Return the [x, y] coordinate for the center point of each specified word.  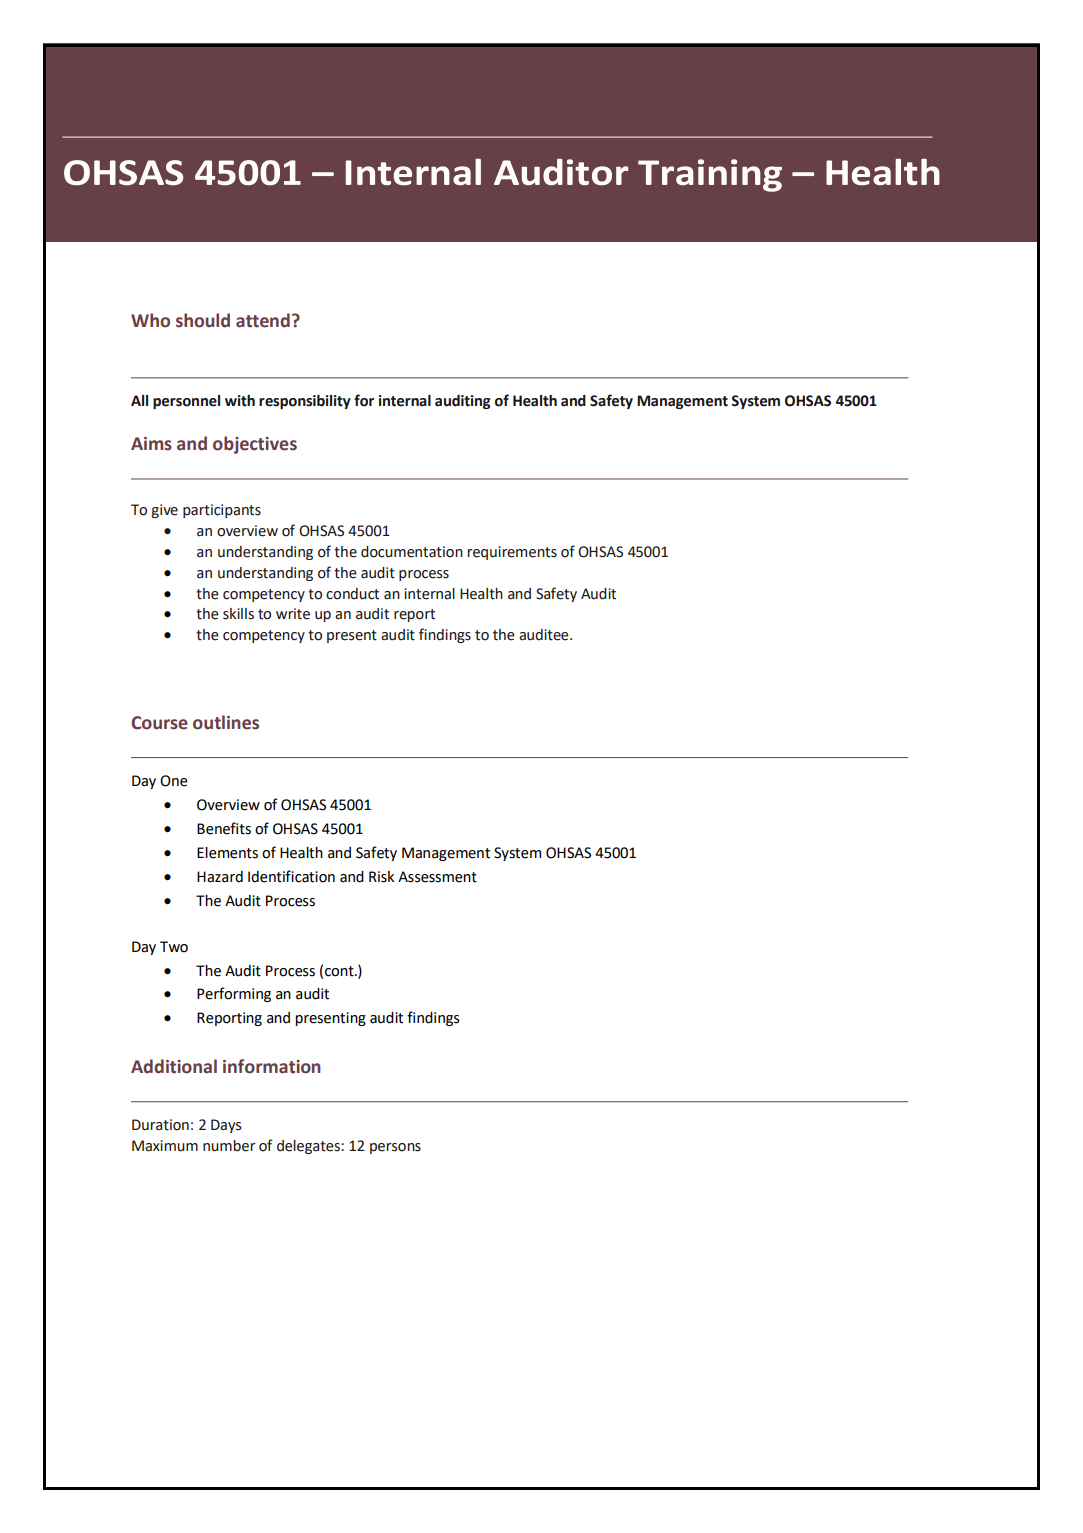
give [164, 511]
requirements [512, 553]
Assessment [437, 877]
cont [340, 971]
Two [174, 947]
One [174, 781]
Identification [291, 876]
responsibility [305, 402]
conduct [352, 594]
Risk [381, 877]
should [203, 320]
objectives [255, 445]
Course [159, 723]
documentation [412, 552]
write [293, 614]
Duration [160, 1125]
